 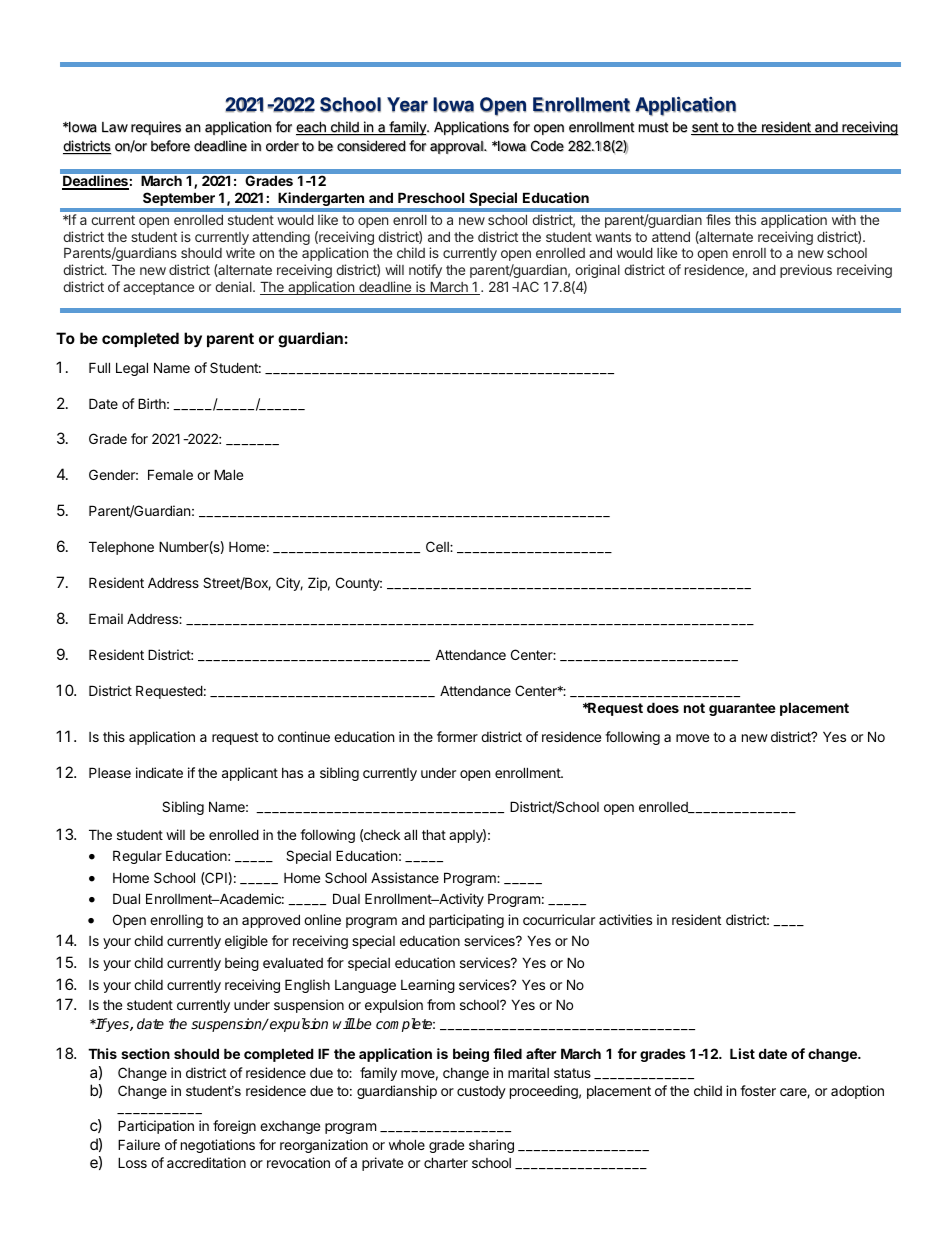 I want to click on Cell, so click(x=438, y=546).
